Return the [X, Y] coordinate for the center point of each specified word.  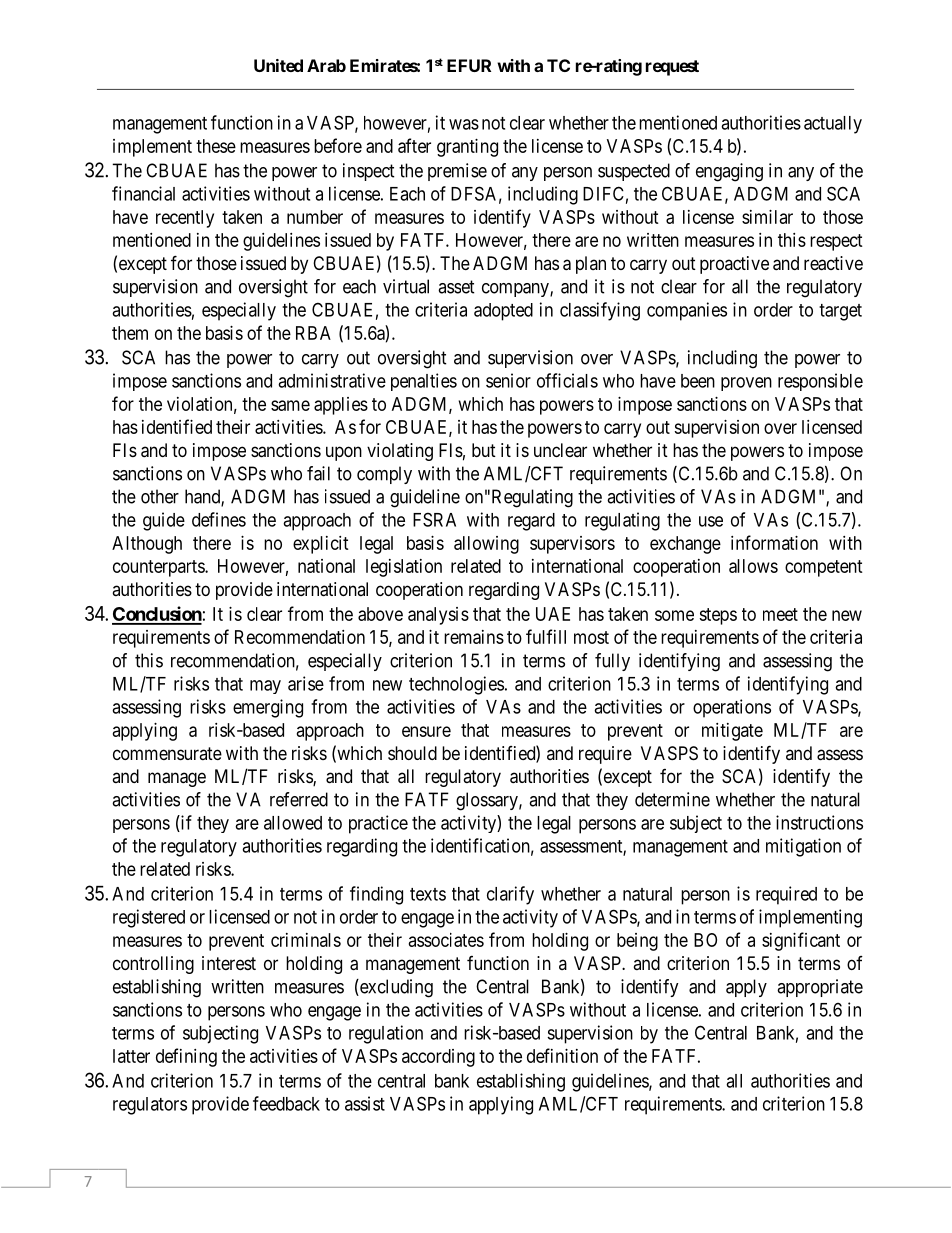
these [216, 146]
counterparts [159, 568]
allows [753, 566]
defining [186, 1057]
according [438, 1058]
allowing [486, 545]
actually [833, 125]
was [464, 124]
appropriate [820, 988]
